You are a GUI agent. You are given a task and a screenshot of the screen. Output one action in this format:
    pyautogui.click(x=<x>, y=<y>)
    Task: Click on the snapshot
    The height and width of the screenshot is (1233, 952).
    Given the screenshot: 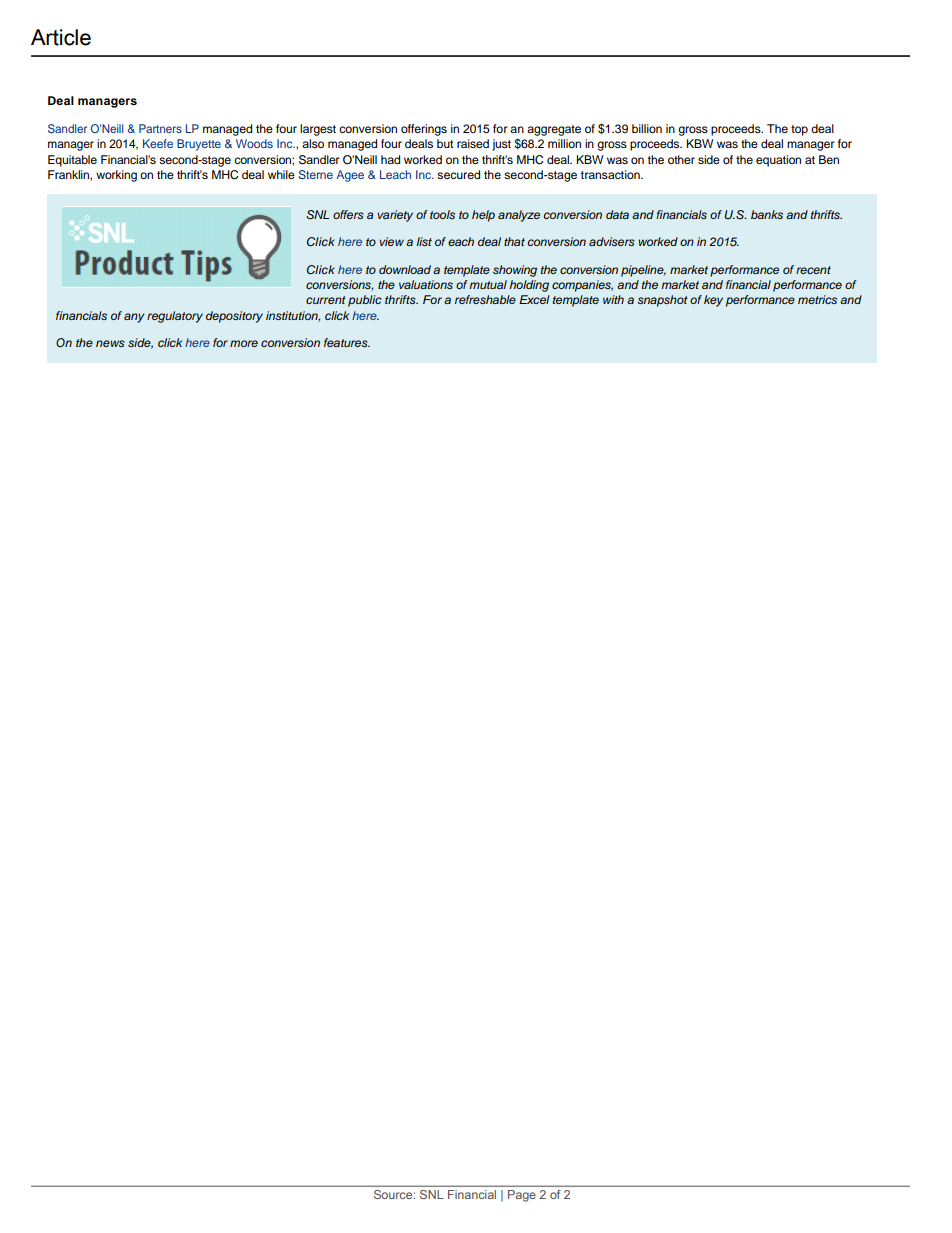 What is the action you would take?
    pyautogui.click(x=662, y=301)
